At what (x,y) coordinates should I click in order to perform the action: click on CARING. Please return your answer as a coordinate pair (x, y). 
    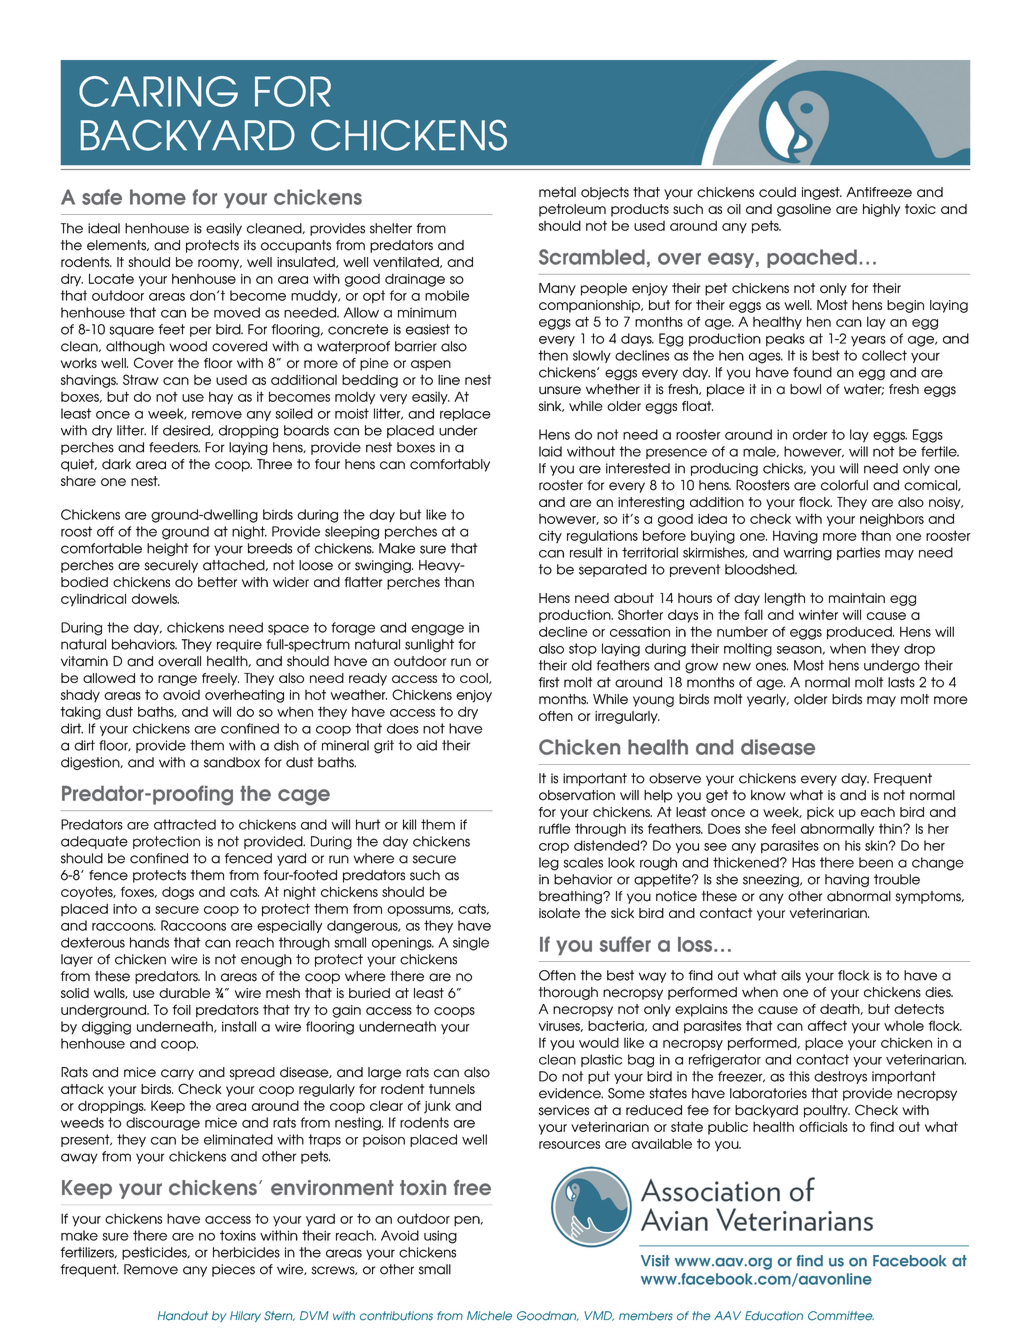
    Looking at the image, I should click on (158, 91).
